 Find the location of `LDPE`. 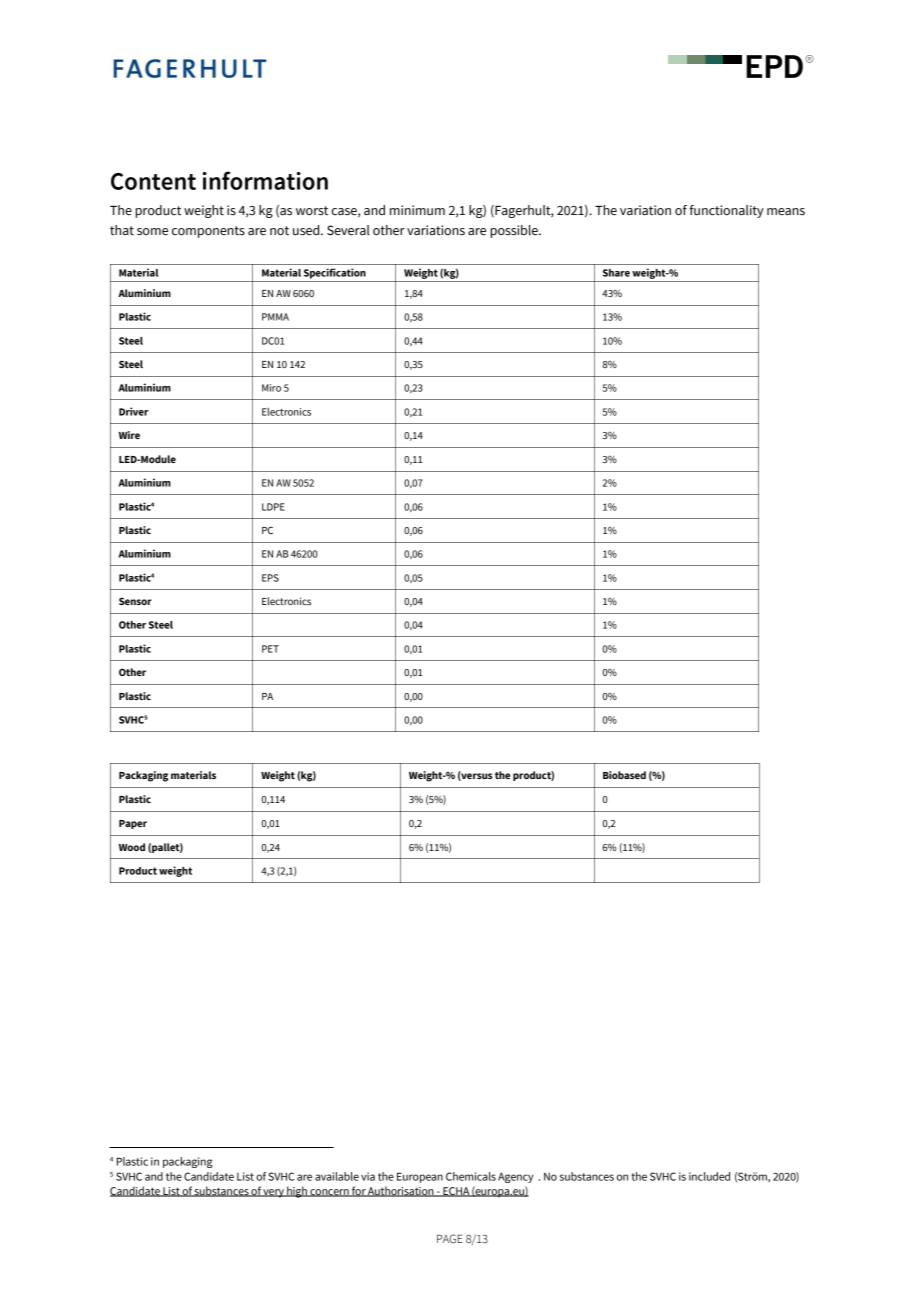

LDPE is located at coordinates (273, 507).
